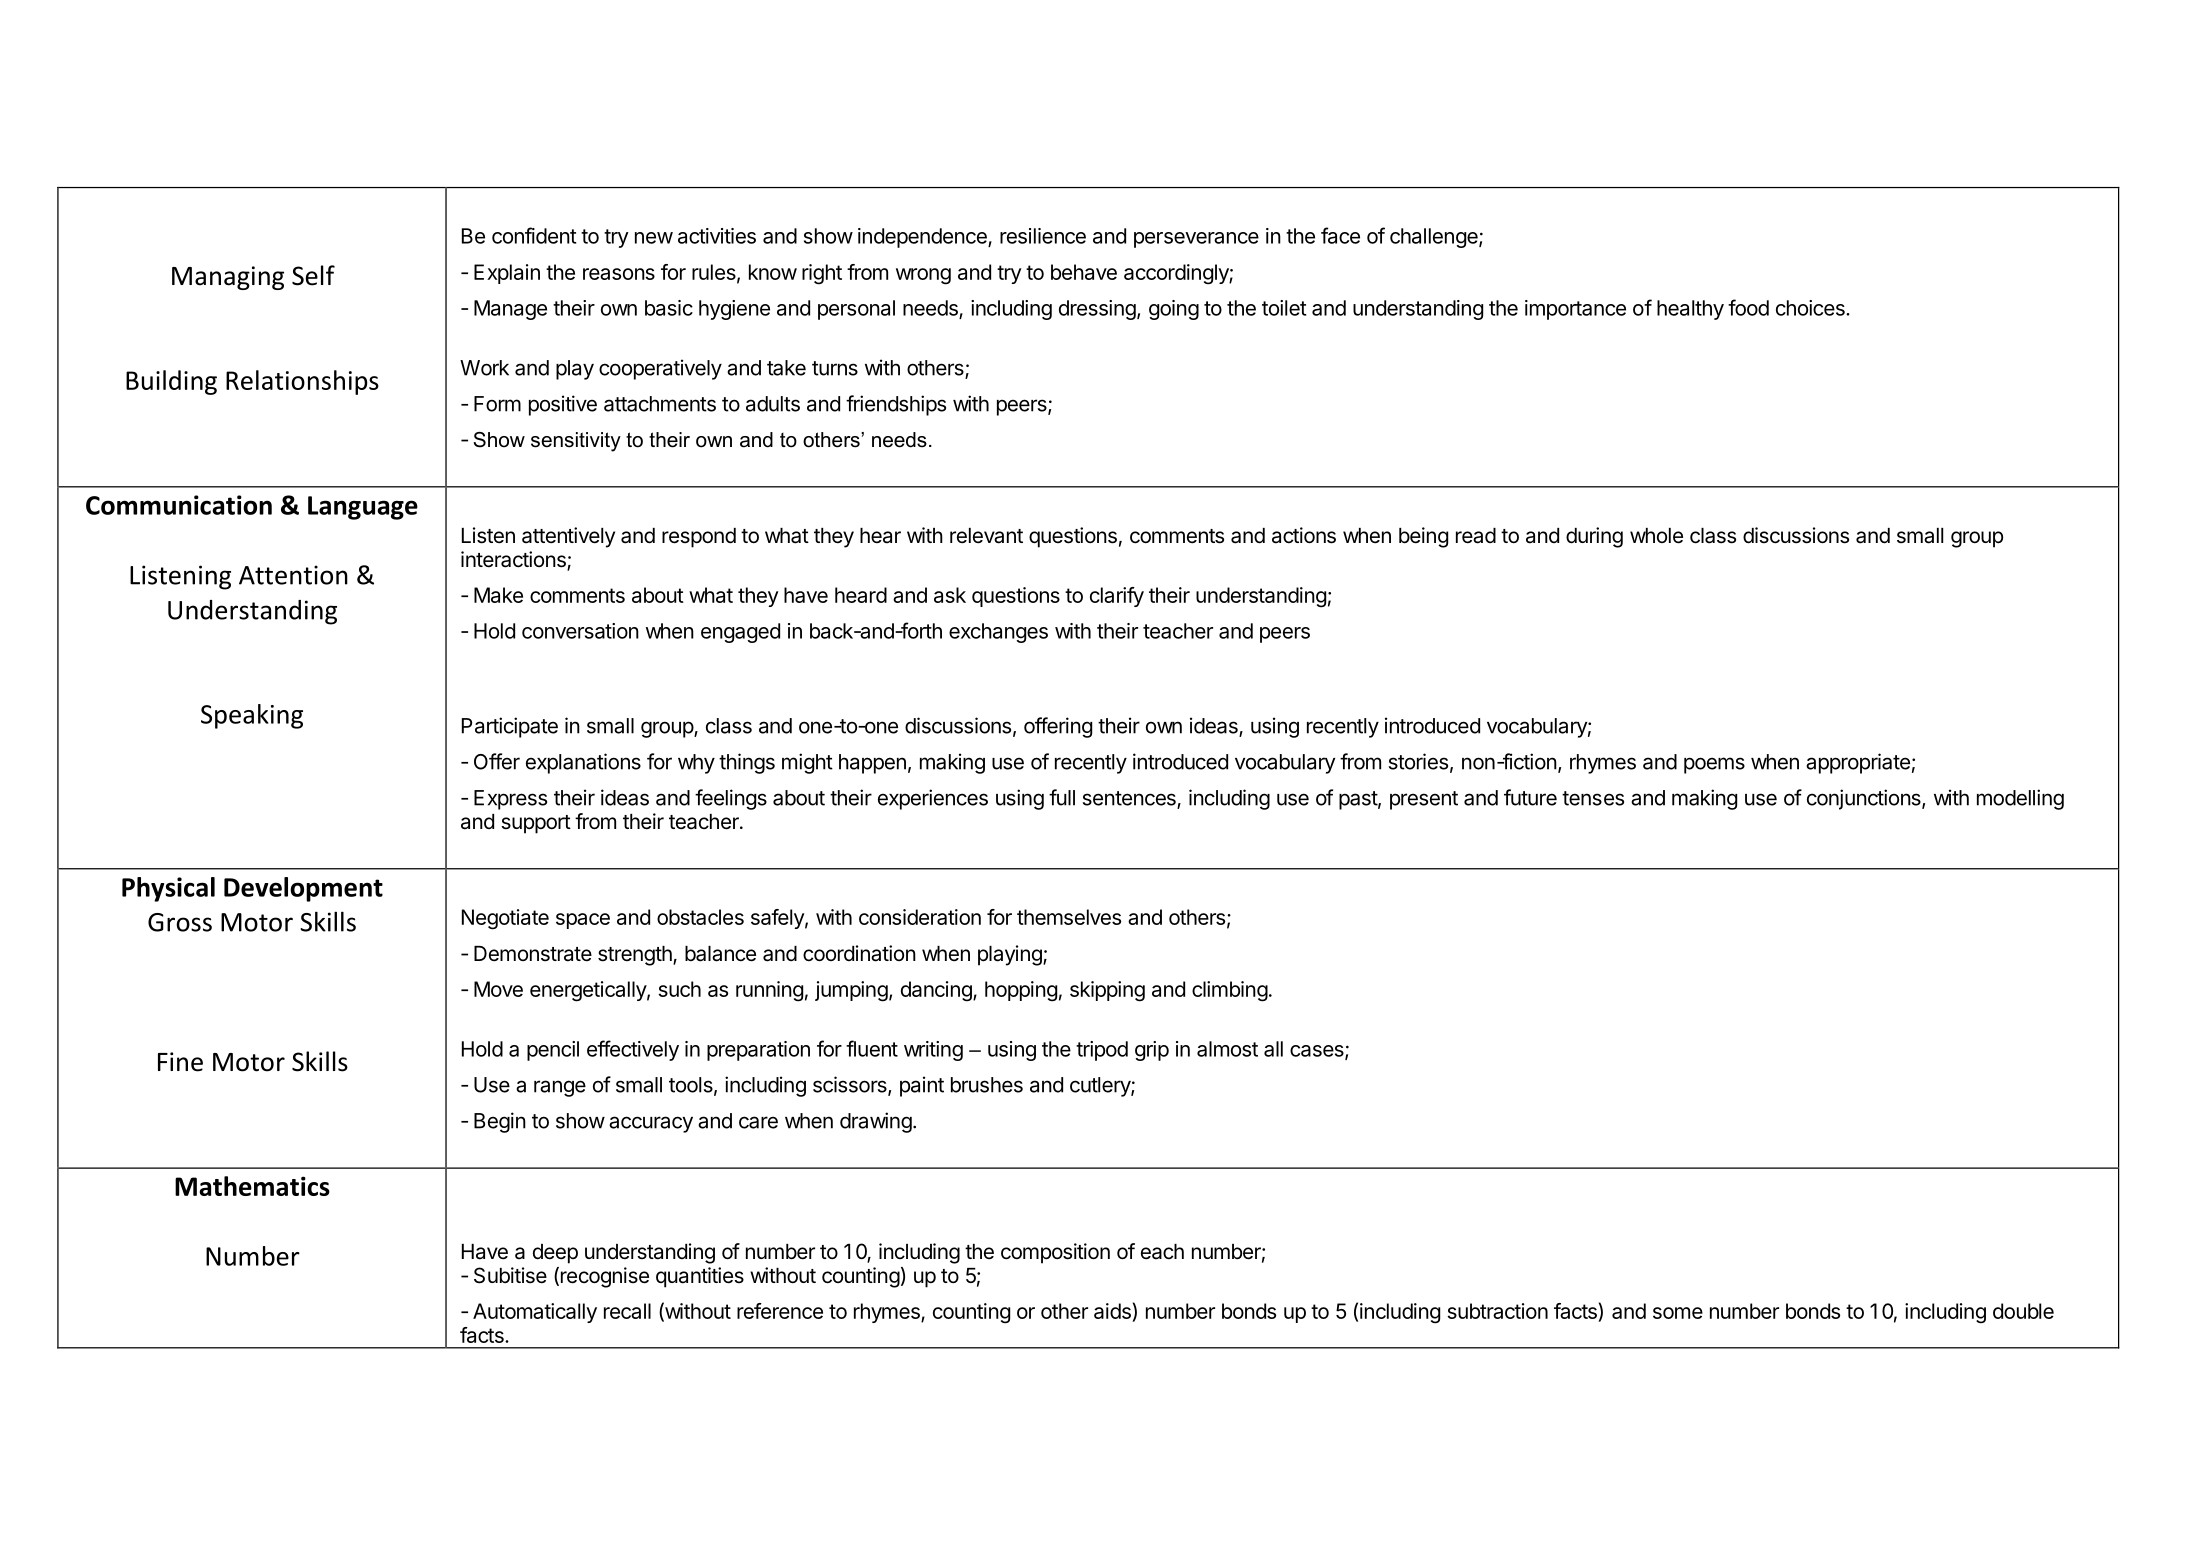  I want to click on appropriate, so click(1858, 763).
